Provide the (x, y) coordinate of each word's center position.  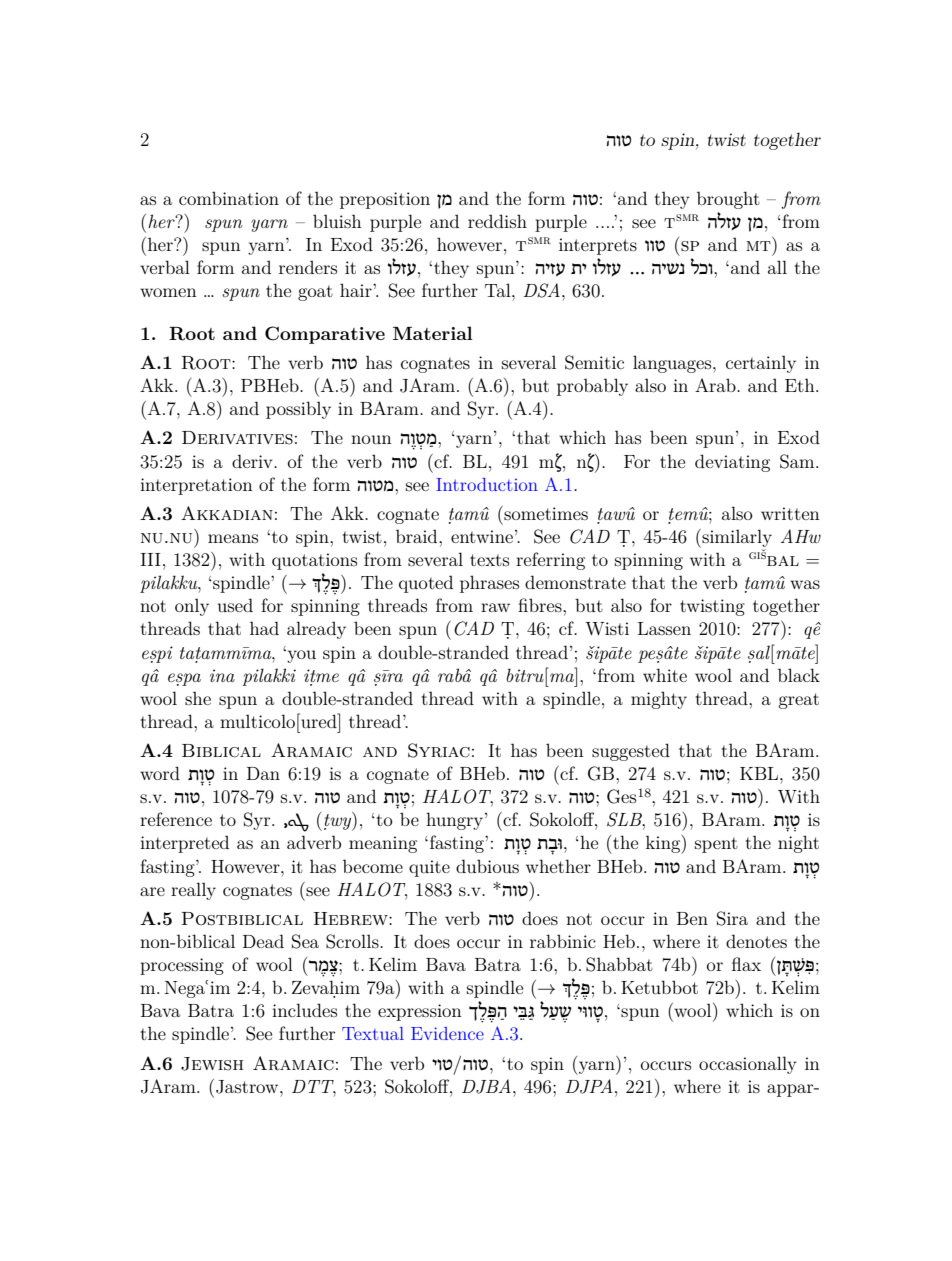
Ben (692, 918)
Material (433, 333)
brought (728, 200)
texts (489, 560)
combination (229, 198)
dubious (487, 866)
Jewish (212, 1064)
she (198, 698)
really (193, 891)
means (233, 538)
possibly (298, 410)
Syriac (439, 750)
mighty (659, 700)
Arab (716, 385)
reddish (497, 221)
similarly (736, 538)
